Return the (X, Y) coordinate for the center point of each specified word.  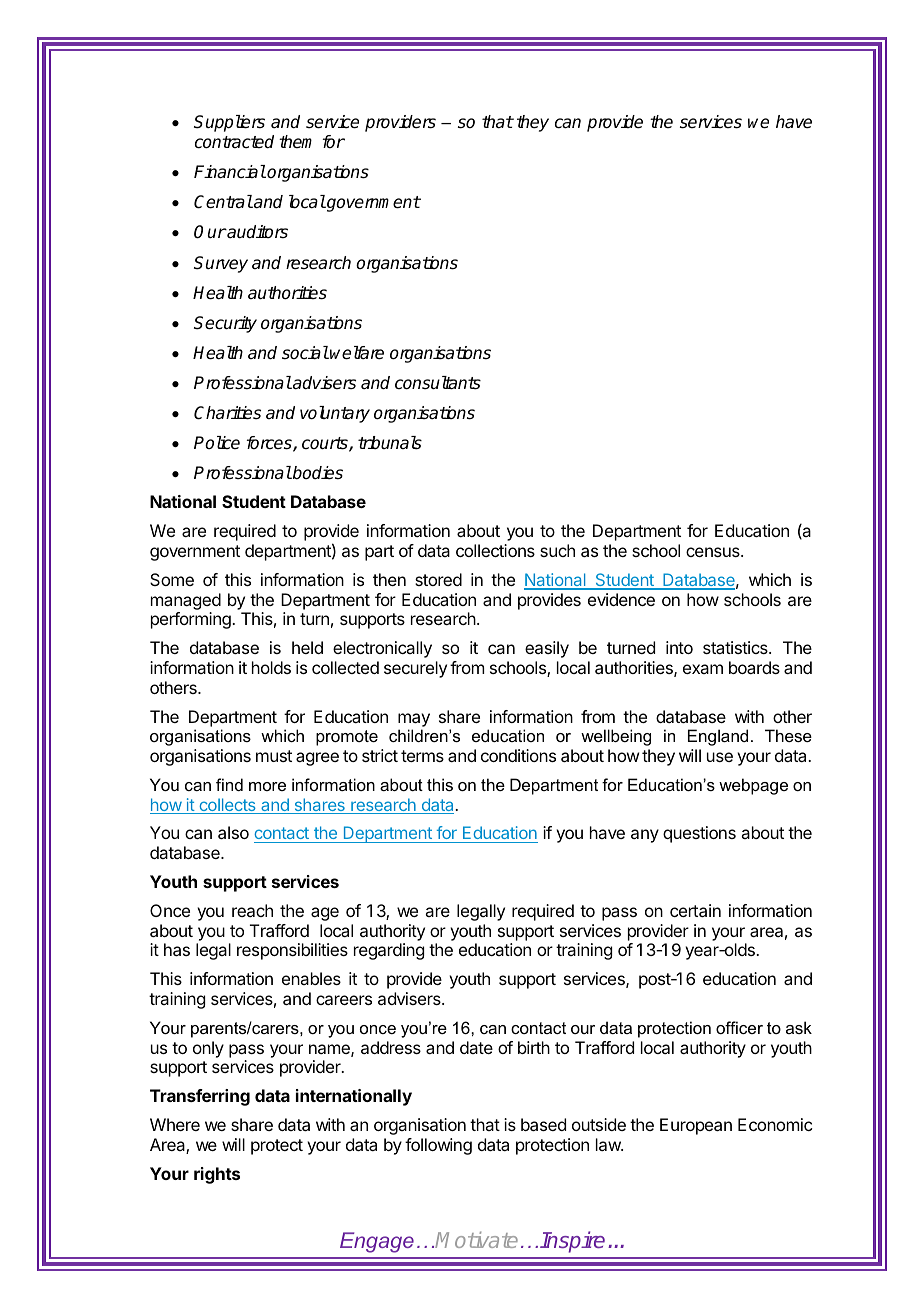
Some (172, 579)
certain (695, 910)
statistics (736, 647)
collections (495, 550)
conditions (518, 755)
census (714, 552)
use (720, 757)
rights (217, 1175)
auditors (256, 232)
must (274, 756)
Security (225, 324)
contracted (234, 142)
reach (252, 910)
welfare (357, 353)
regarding (389, 951)
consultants (438, 383)
